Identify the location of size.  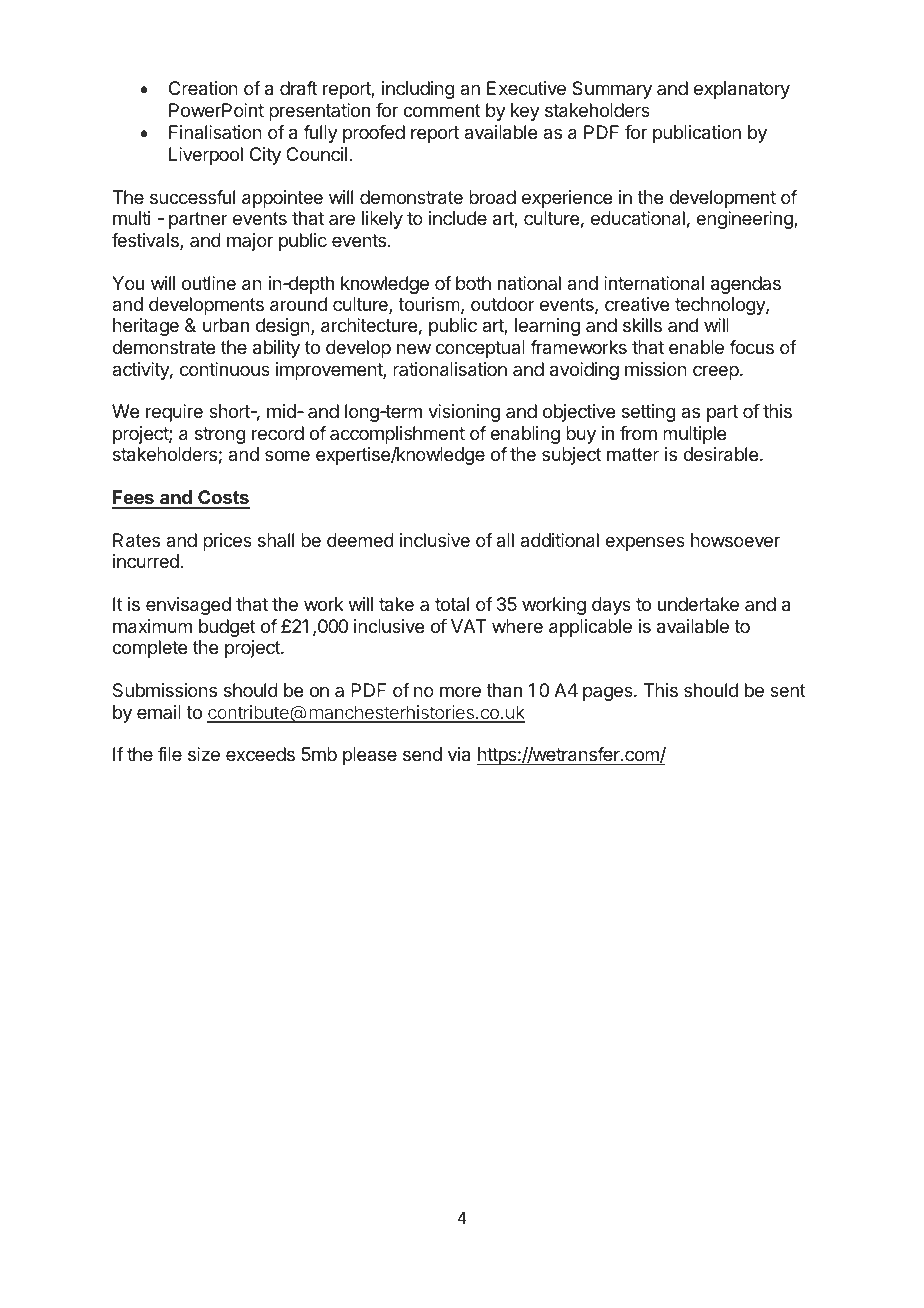
(204, 754).
